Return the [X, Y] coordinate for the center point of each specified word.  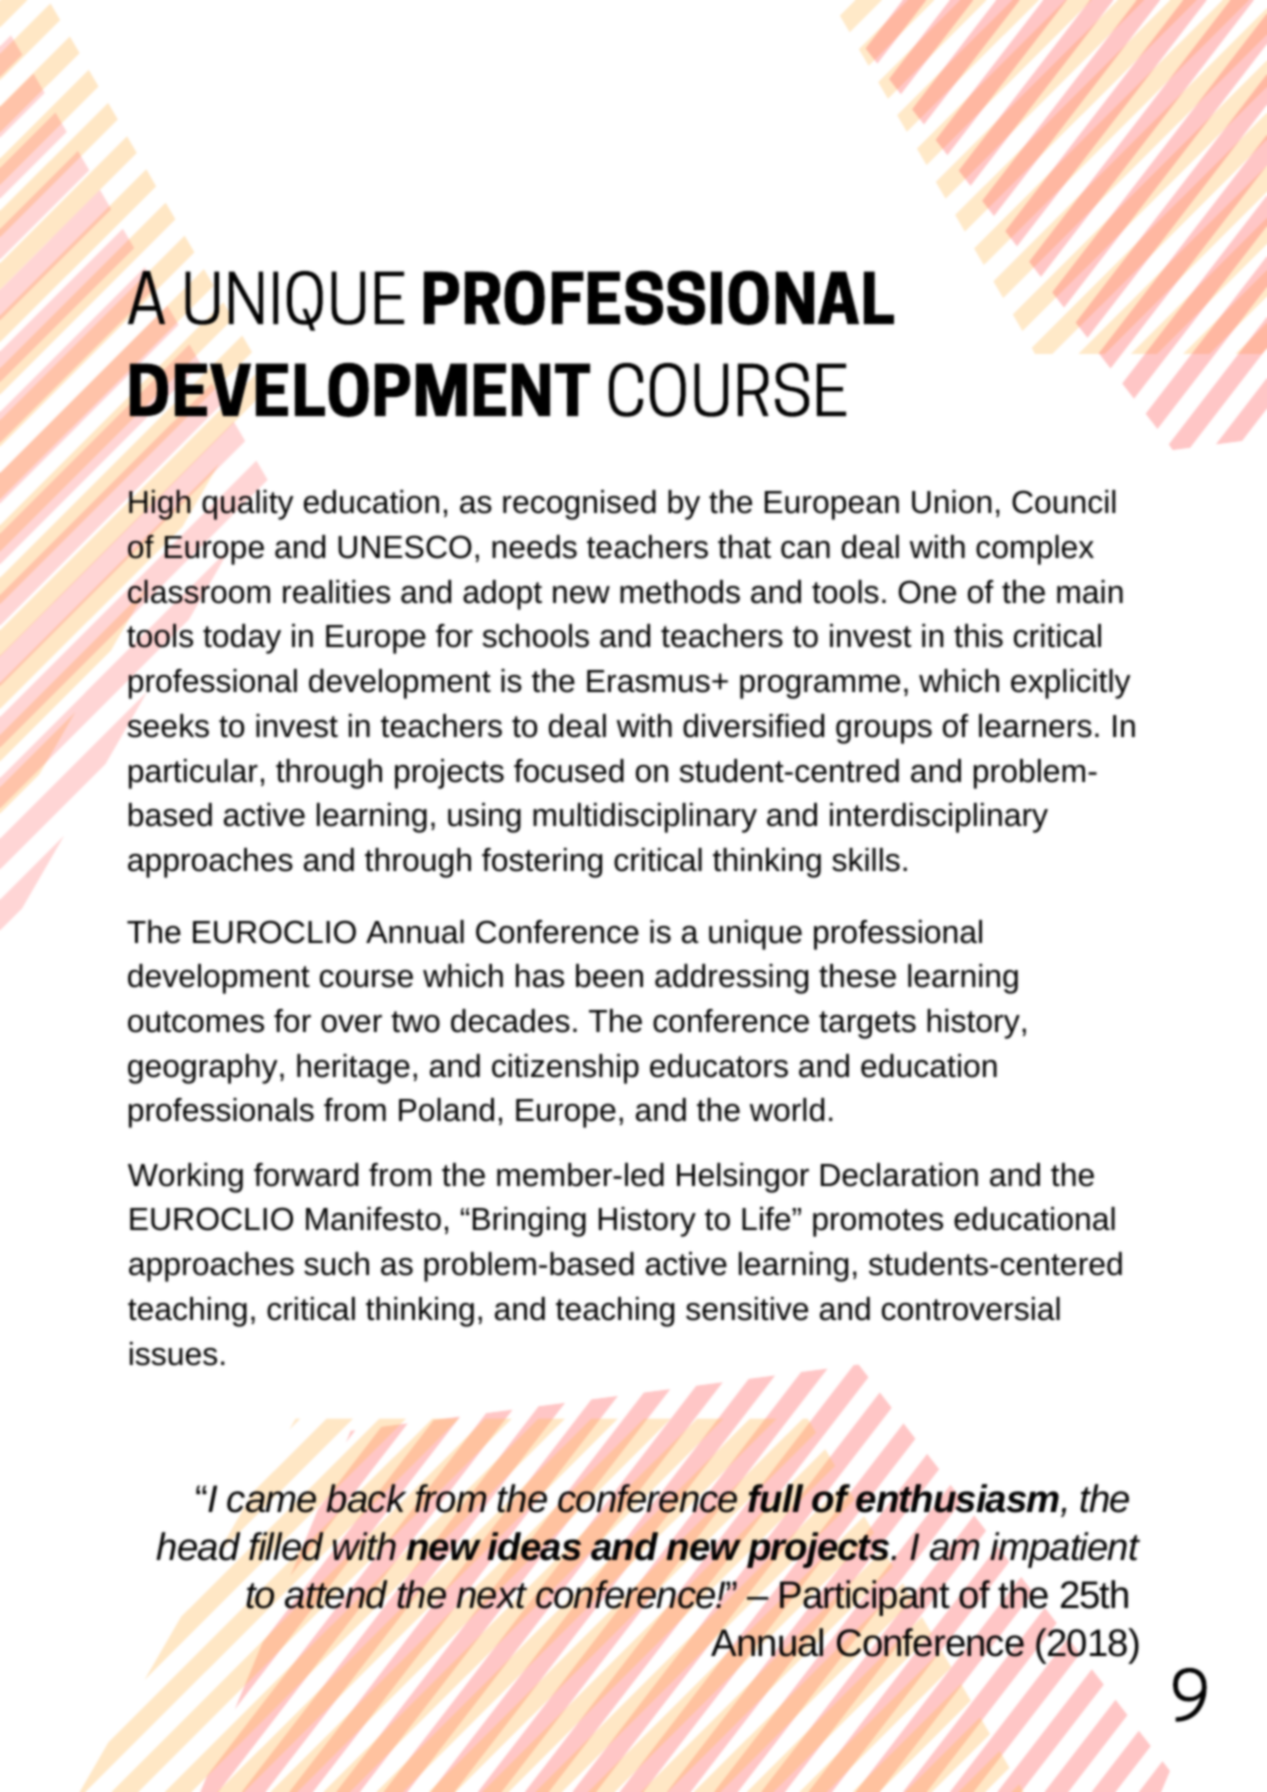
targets [867, 1025]
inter [860, 815]
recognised [579, 505]
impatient [1065, 1550]
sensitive [747, 1309]
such [336, 1264]
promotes [878, 1223]
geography [203, 1069]
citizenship [565, 1069]
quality [248, 504]
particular [193, 774]
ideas [534, 1546]
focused [569, 771]
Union [951, 502]
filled [286, 1546]
